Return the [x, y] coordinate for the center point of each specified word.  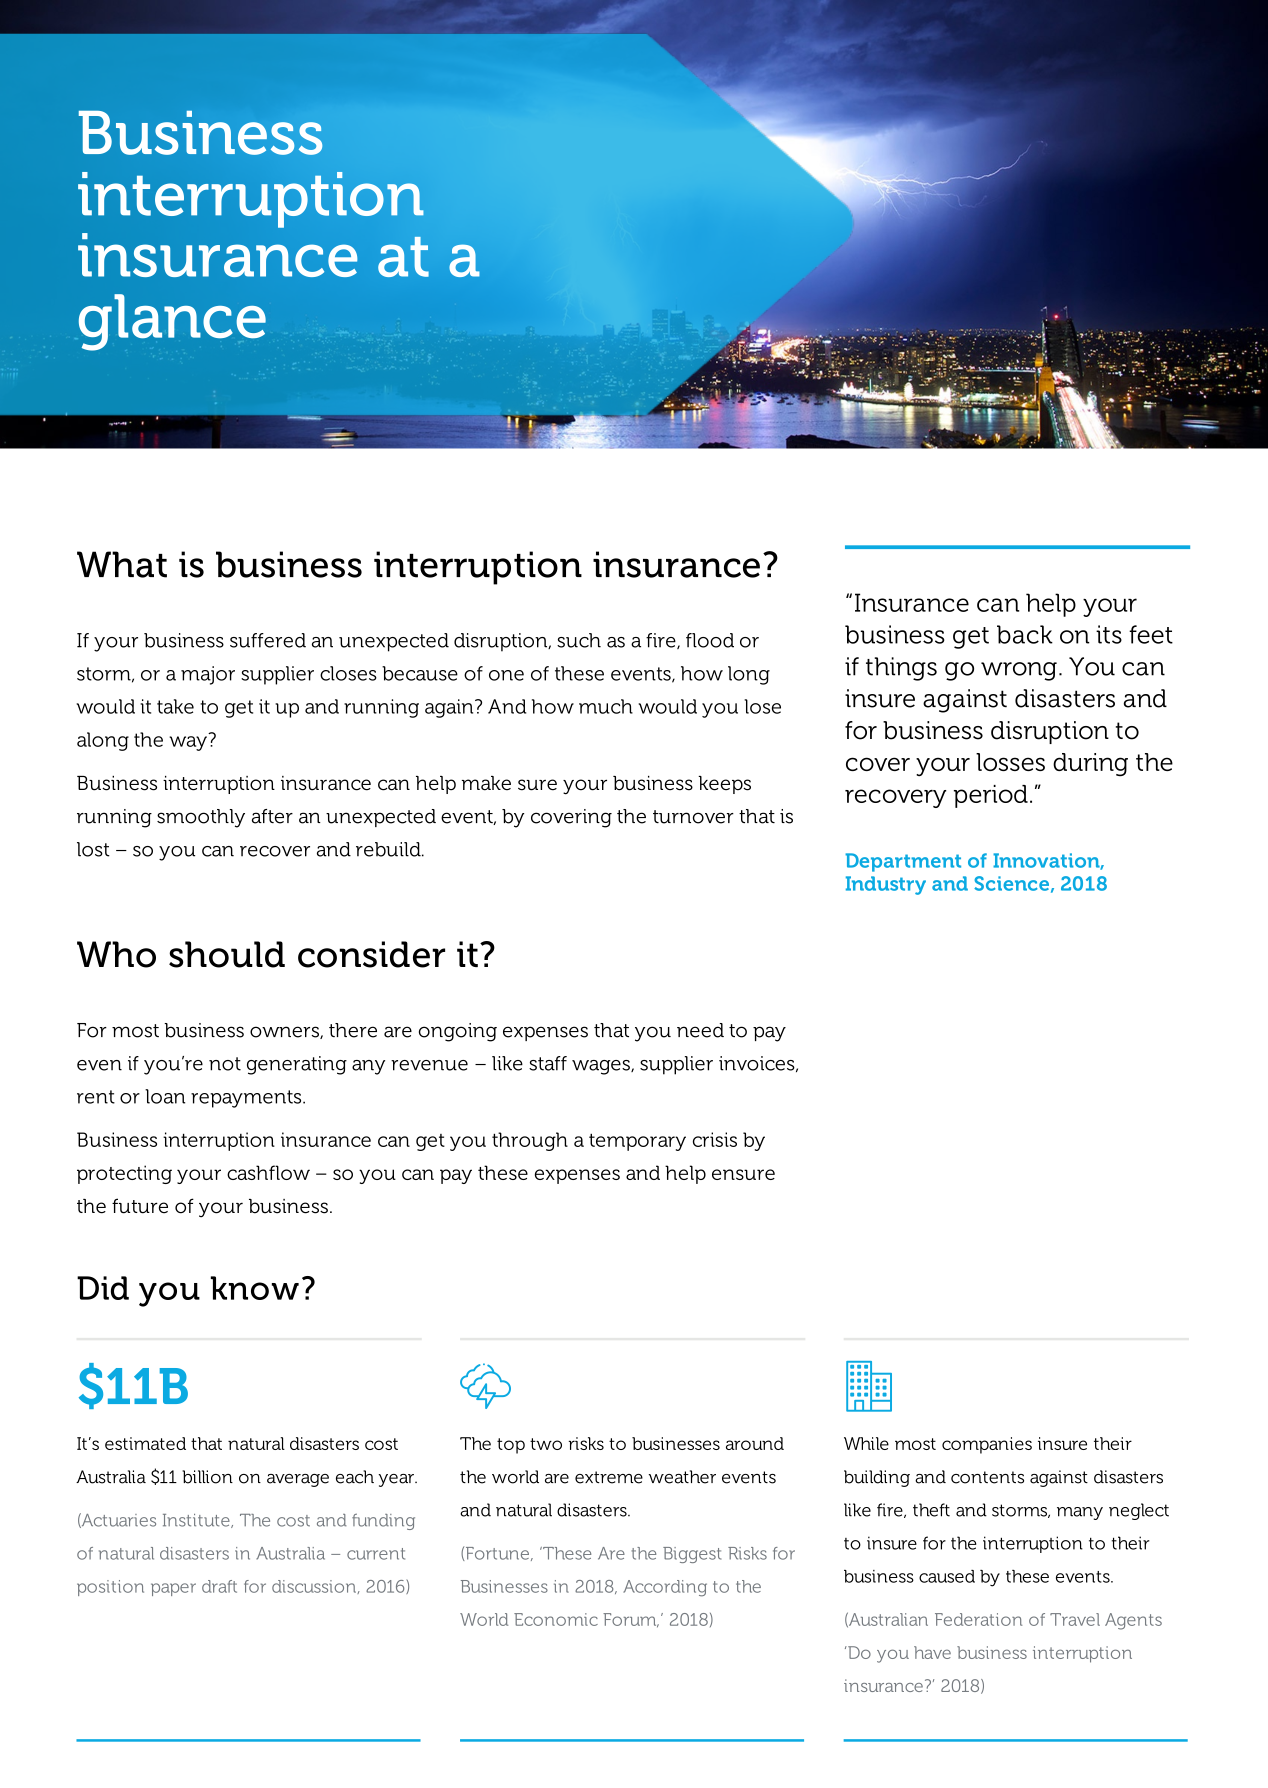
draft [219, 1586]
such [579, 640]
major [208, 675]
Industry [886, 885]
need [700, 1030]
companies [987, 1445]
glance [172, 322]
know [255, 1288]
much [606, 706]
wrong [1019, 671]
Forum [631, 1620]
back [1025, 634]
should [227, 954]
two [546, 1444]
